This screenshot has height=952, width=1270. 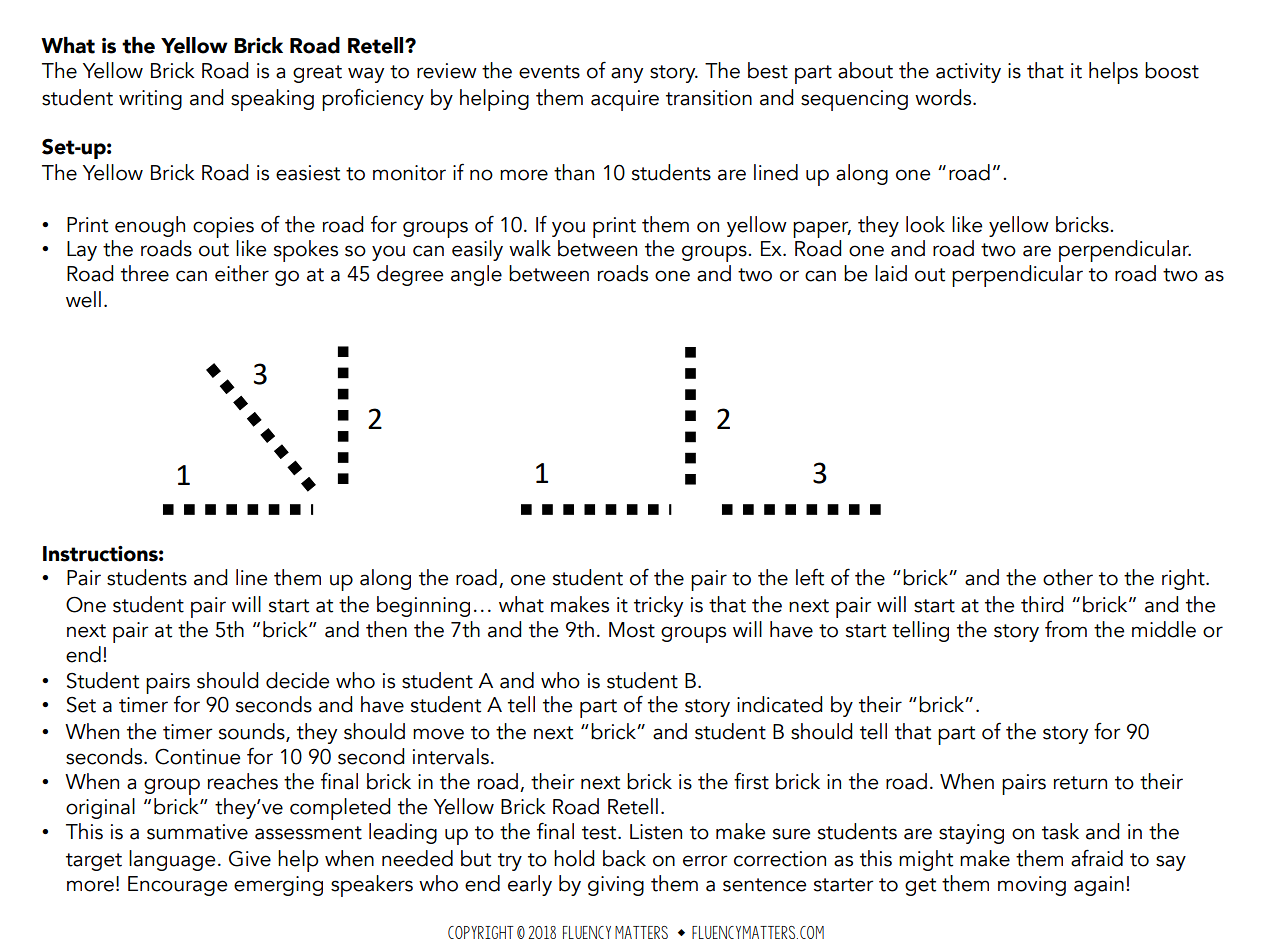 What do you see at coordinates (272, 100) in the screenshot?
I see `speaking` at bounding box center [272, 100].
